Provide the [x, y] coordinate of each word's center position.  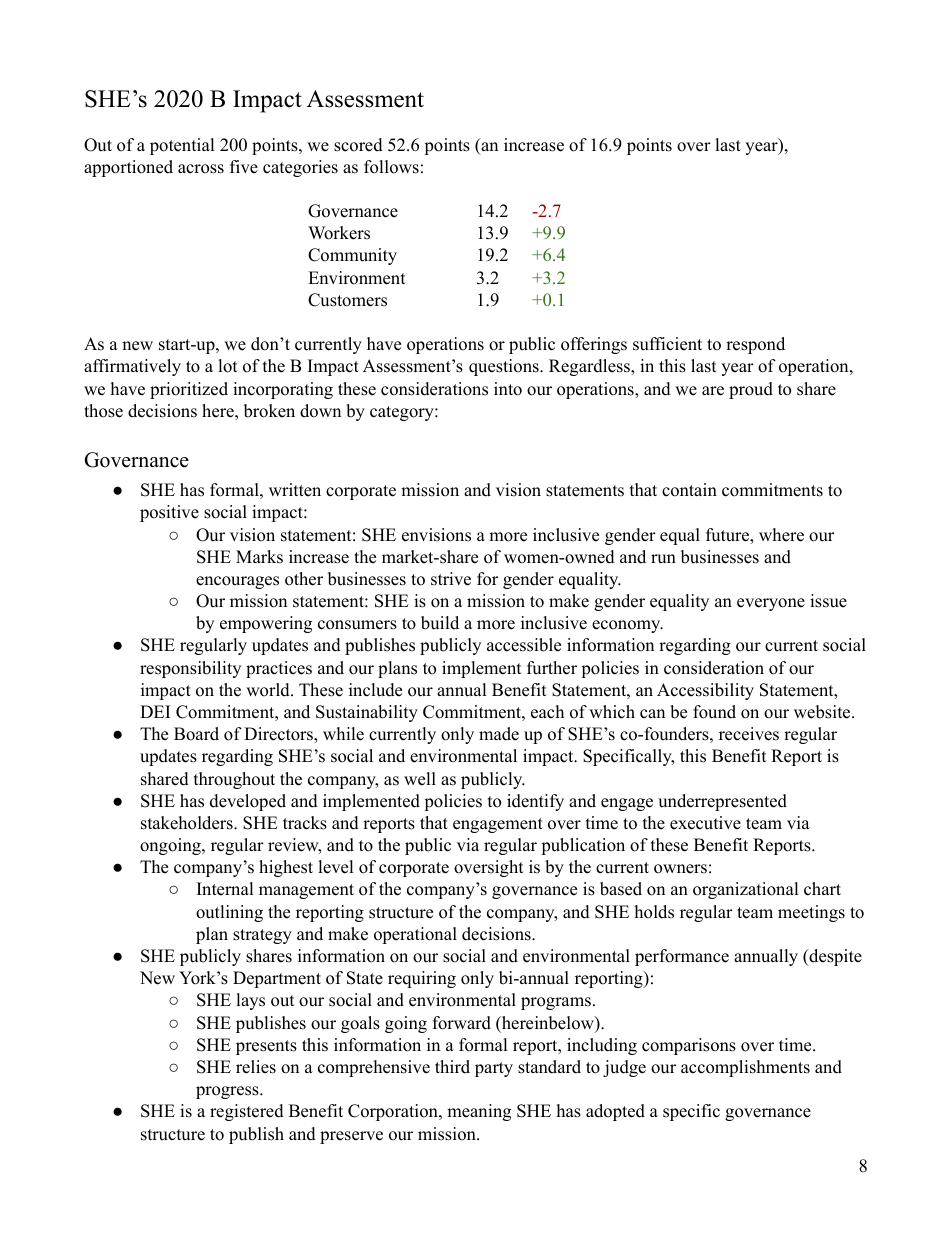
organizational [746, 890]
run [663, 559]
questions [505, 367]
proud [751, 390]
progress [228, 1092]
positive [169, 513]
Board [196, 734]
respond [755, 345]
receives [749, 734]
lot [228, 366]
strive [451, 579]
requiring [422, 979]
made [499, 734]
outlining [229, 913]
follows [391, 167]
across [201, 169]
